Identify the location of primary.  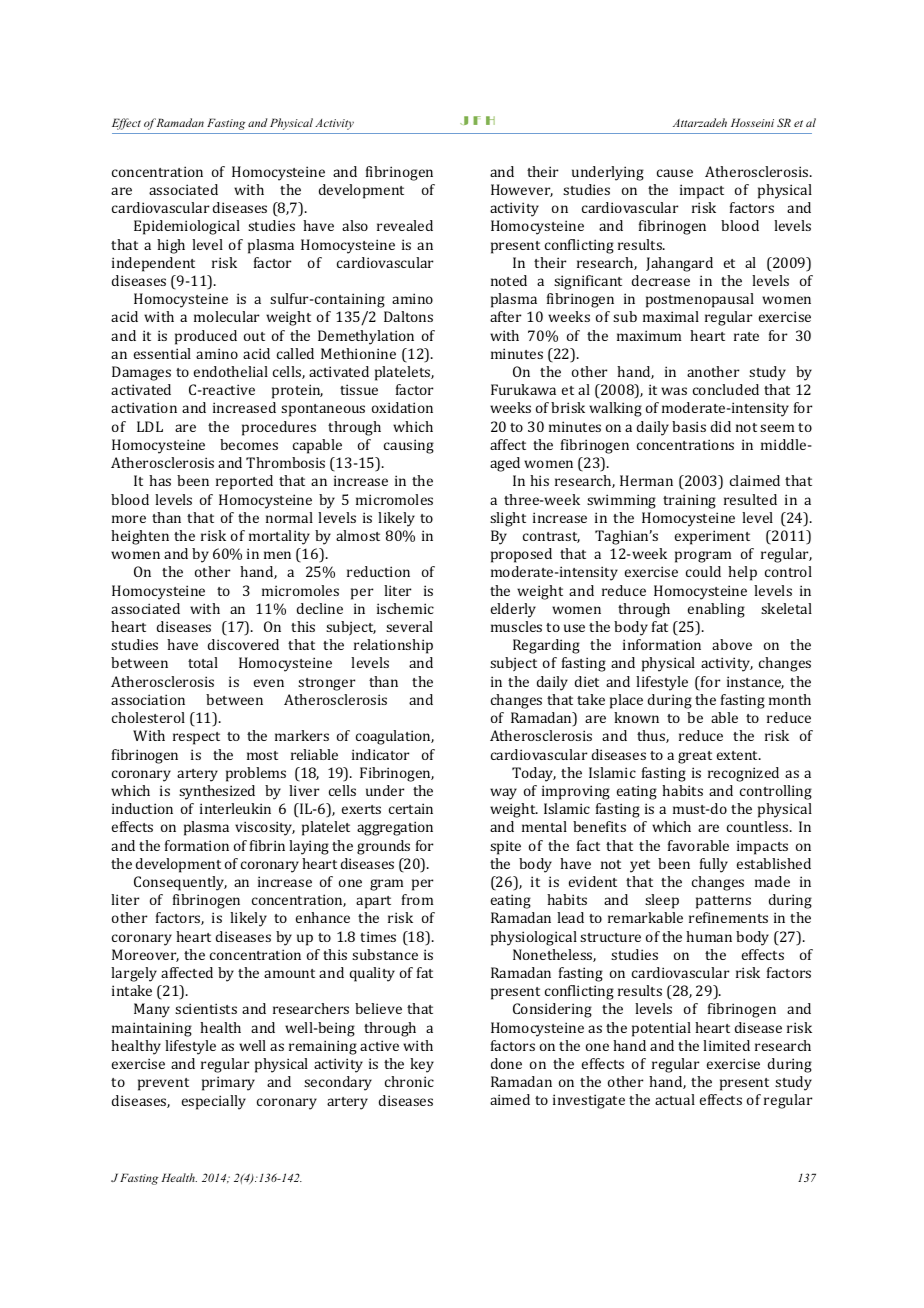
(228, 1083).
